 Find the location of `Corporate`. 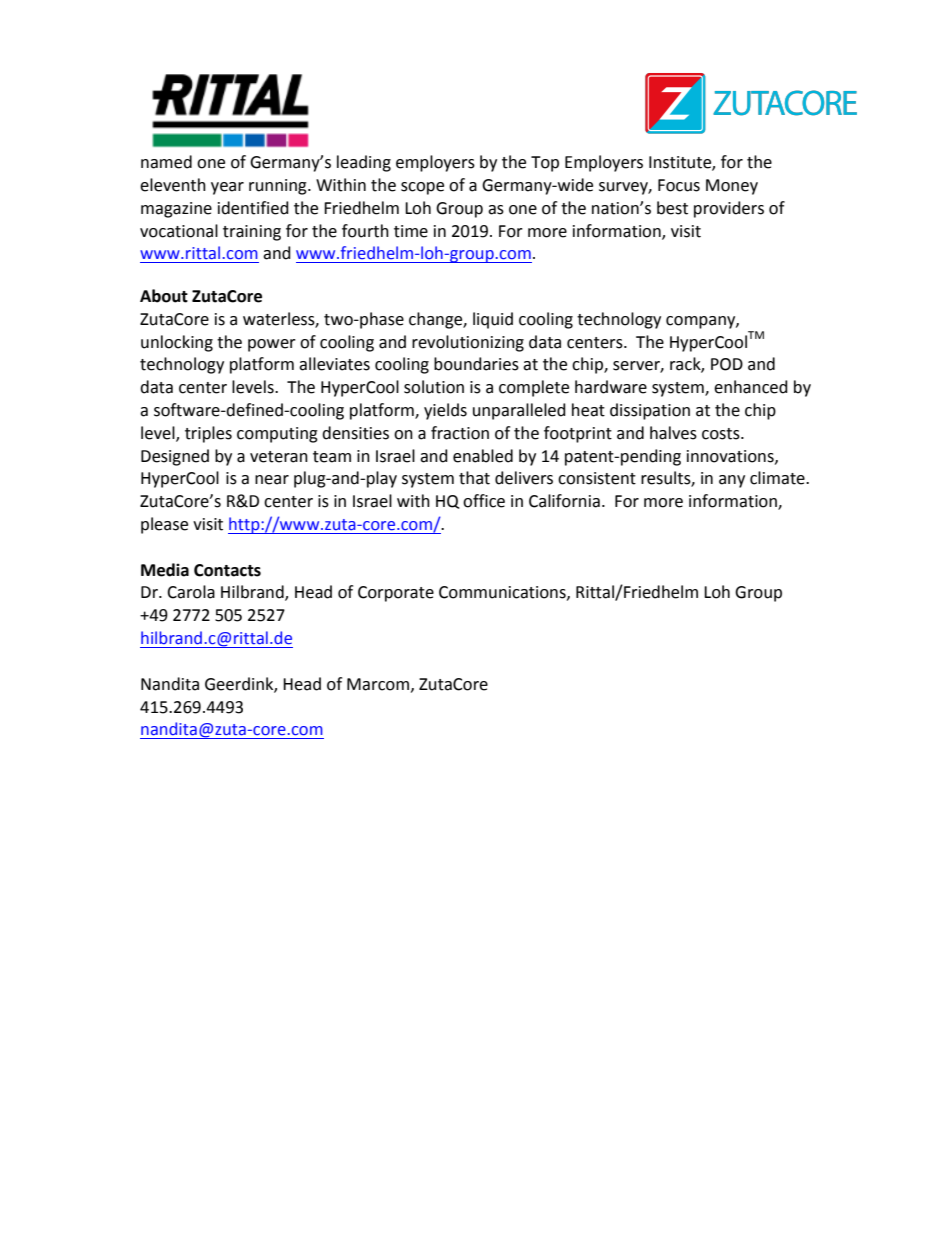

Corporate is located at coordinates (396, 594).
